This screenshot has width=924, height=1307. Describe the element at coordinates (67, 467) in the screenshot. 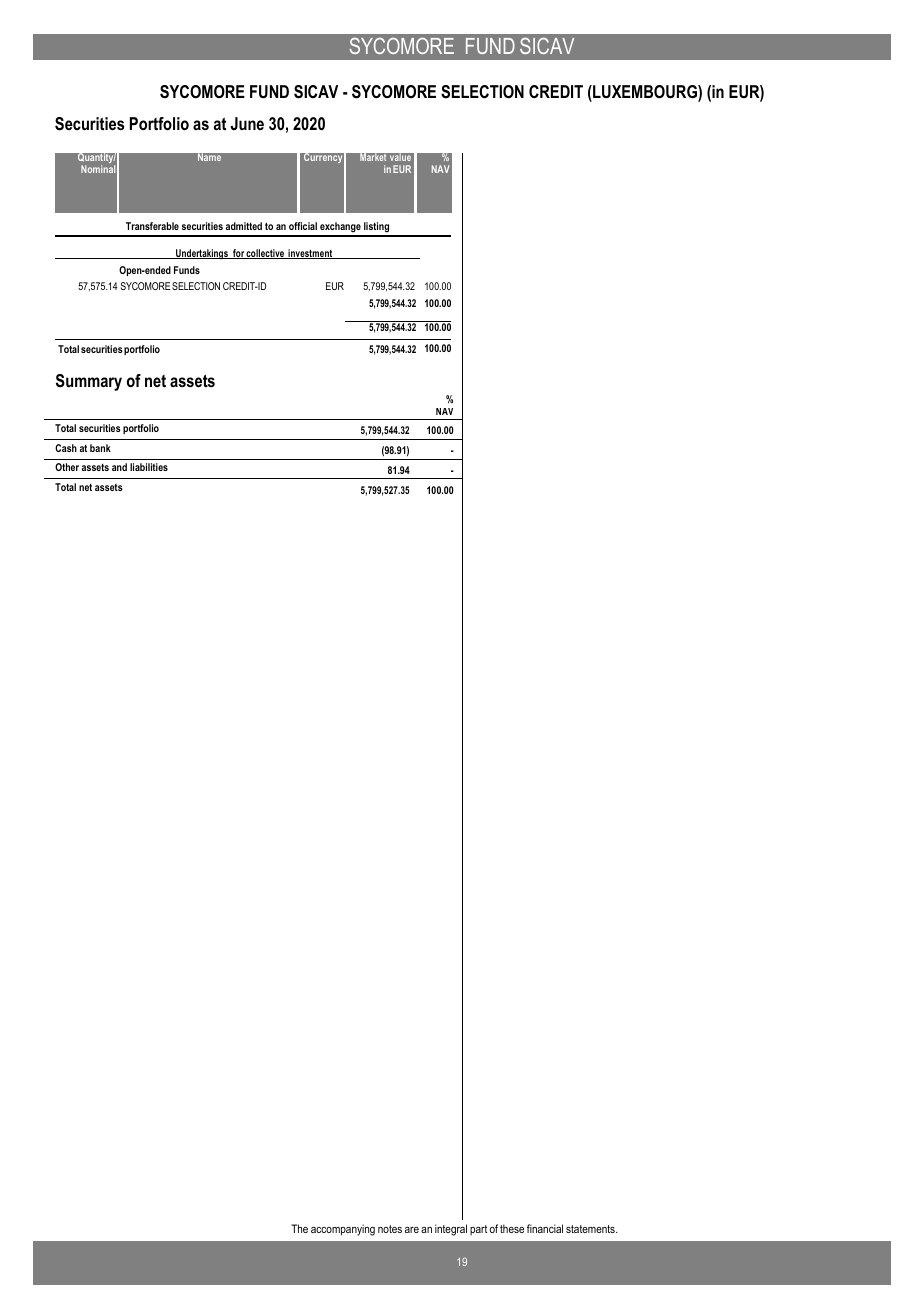

I see `Other` at that location.
